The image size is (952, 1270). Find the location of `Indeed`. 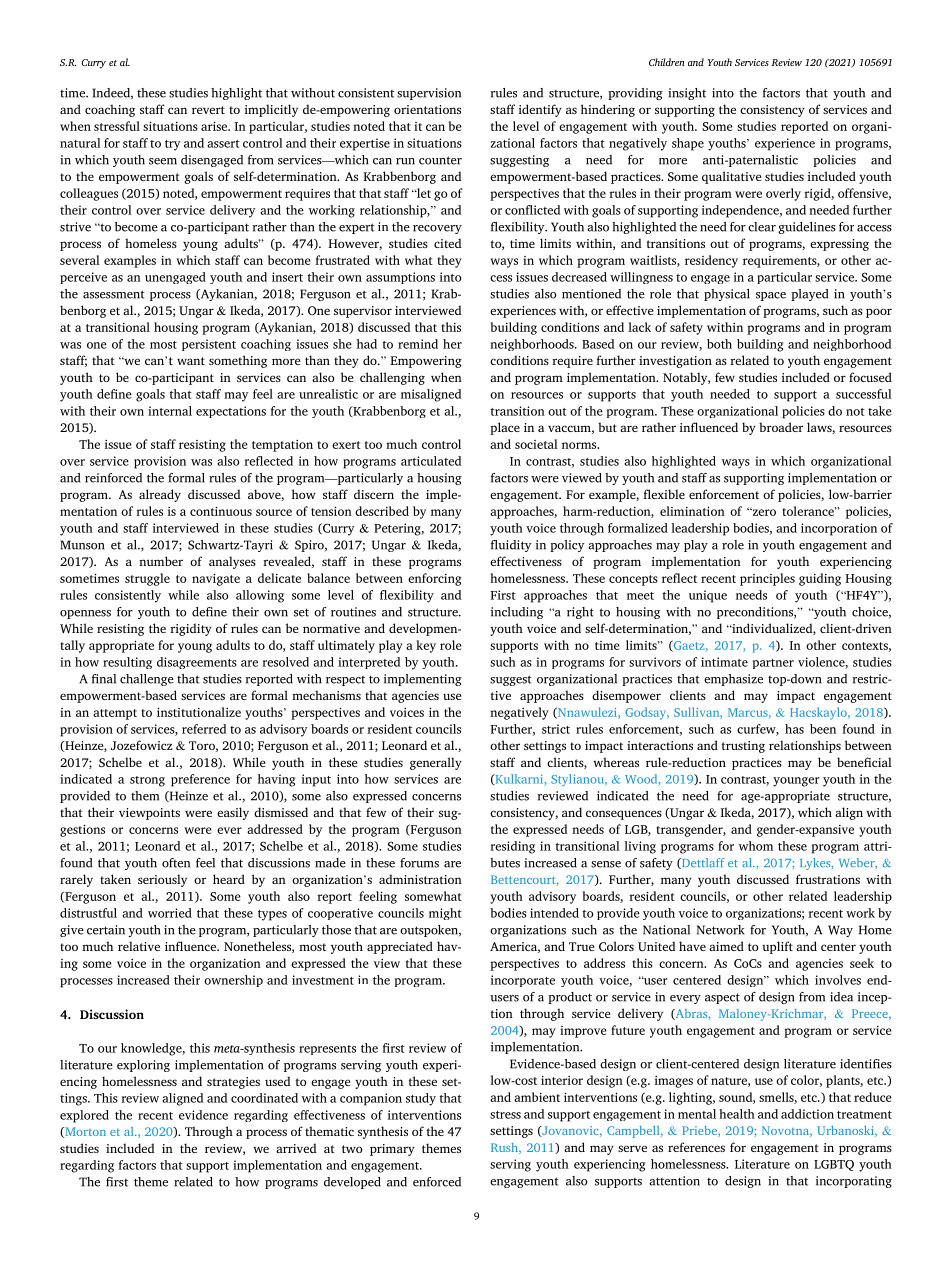

Indeed is located at coordinates (112, 93).
